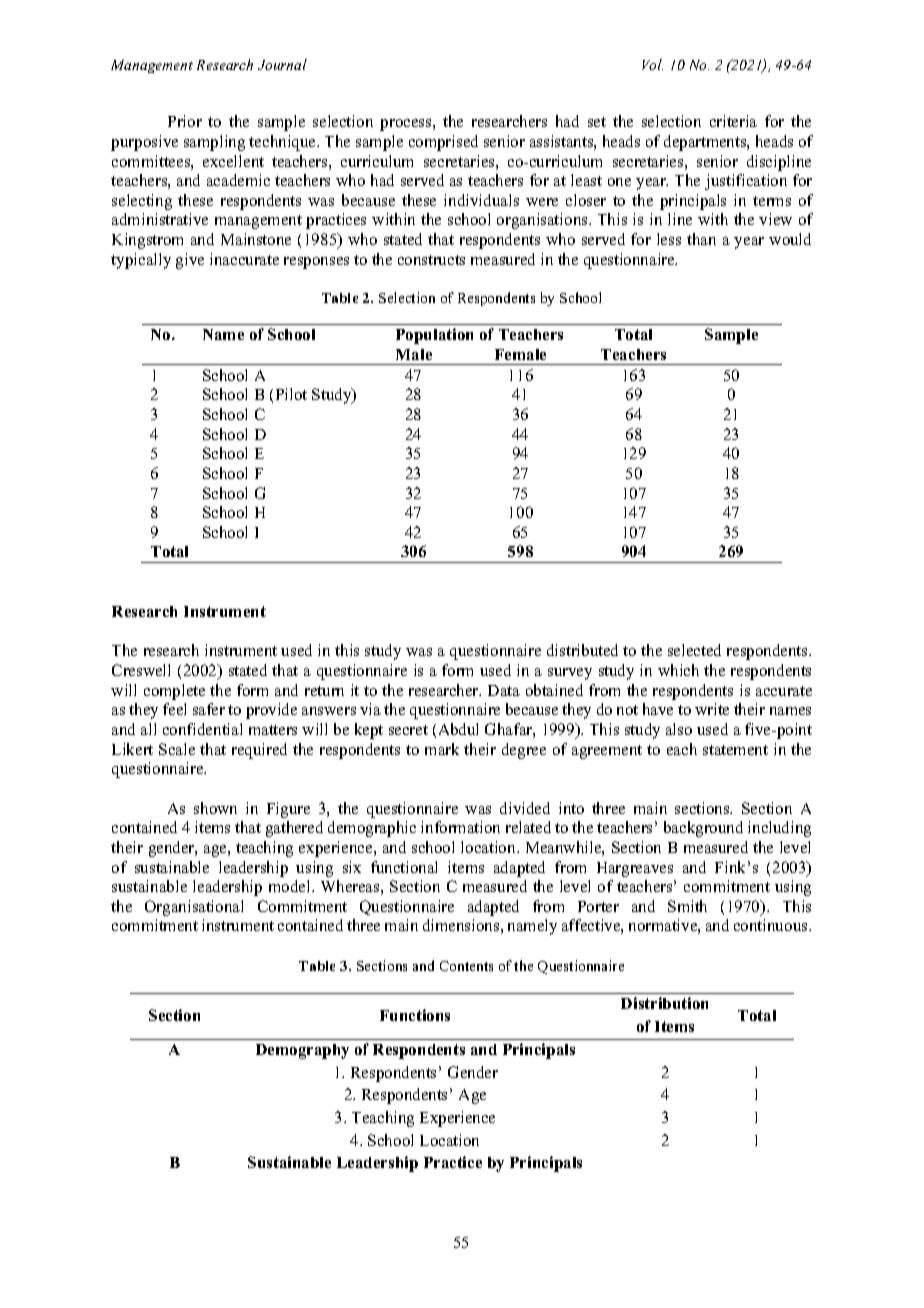 This image has height=1308, width=924. What do you see at coordinates (302, 1051) in the image?
I see `Demography` at bounding box center [302, 1051].
